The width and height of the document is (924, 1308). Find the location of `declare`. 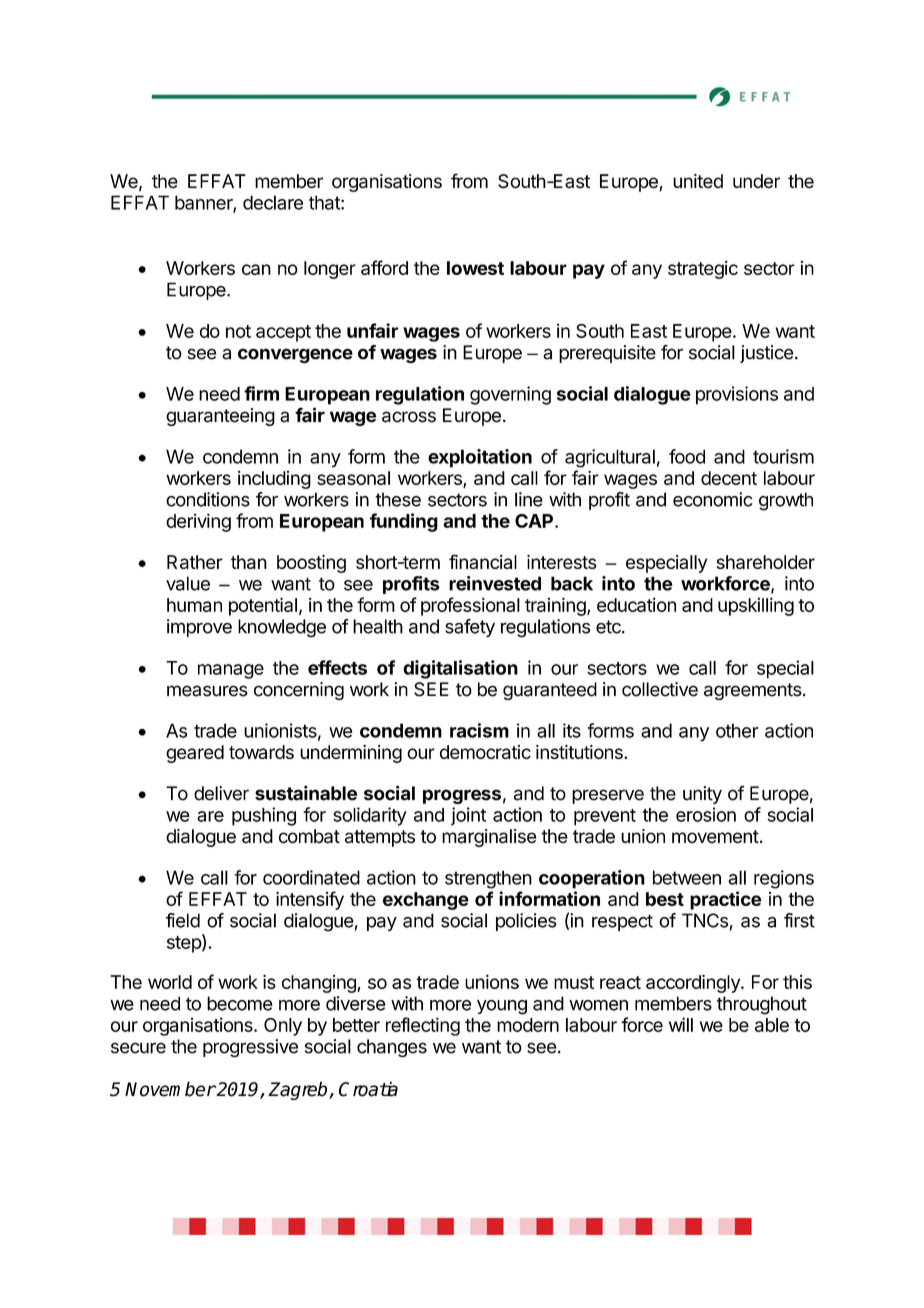

declare is located at coordinates (273, 202).
